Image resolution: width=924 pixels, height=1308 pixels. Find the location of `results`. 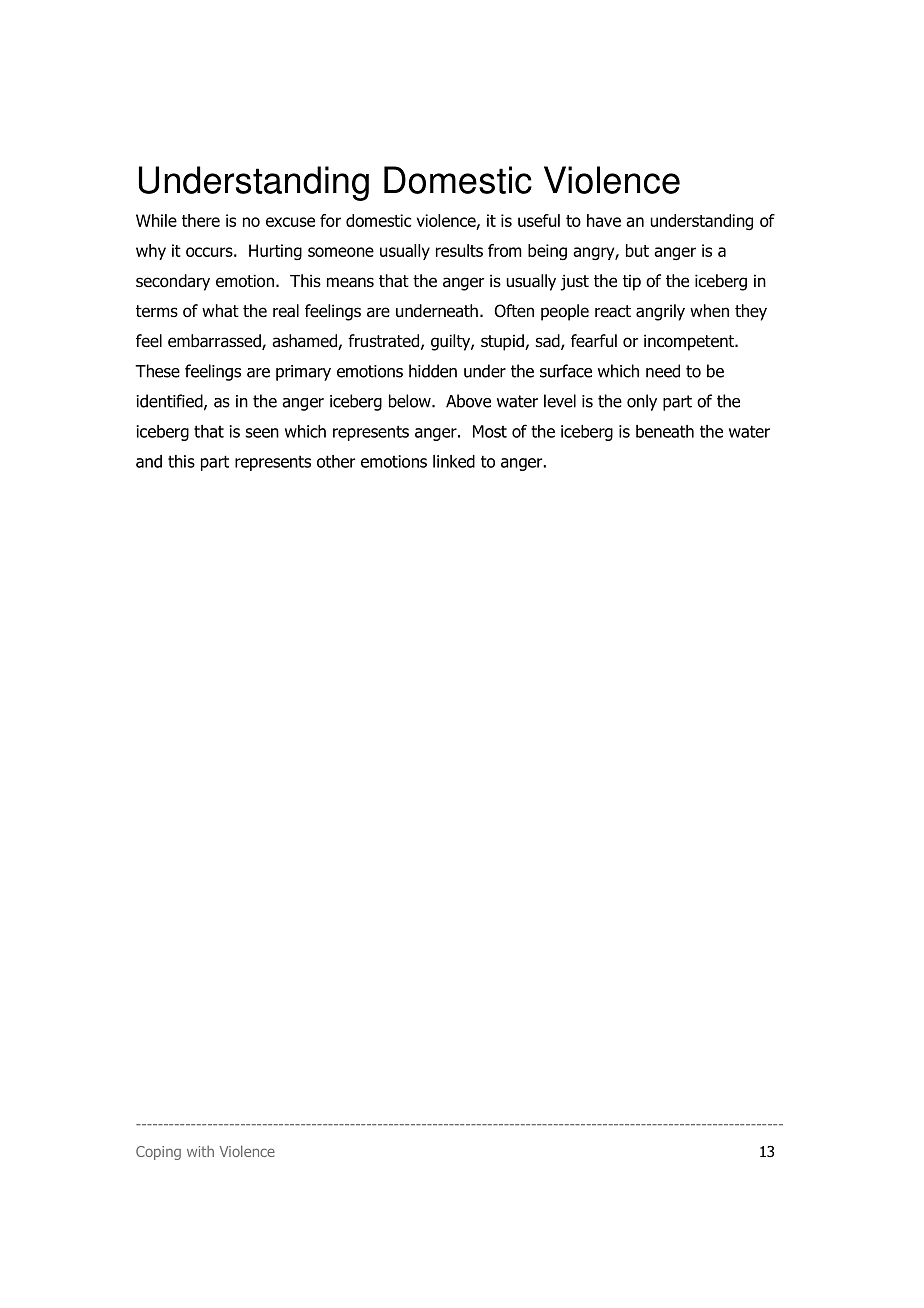

results is located at coordinates (459, 250).
